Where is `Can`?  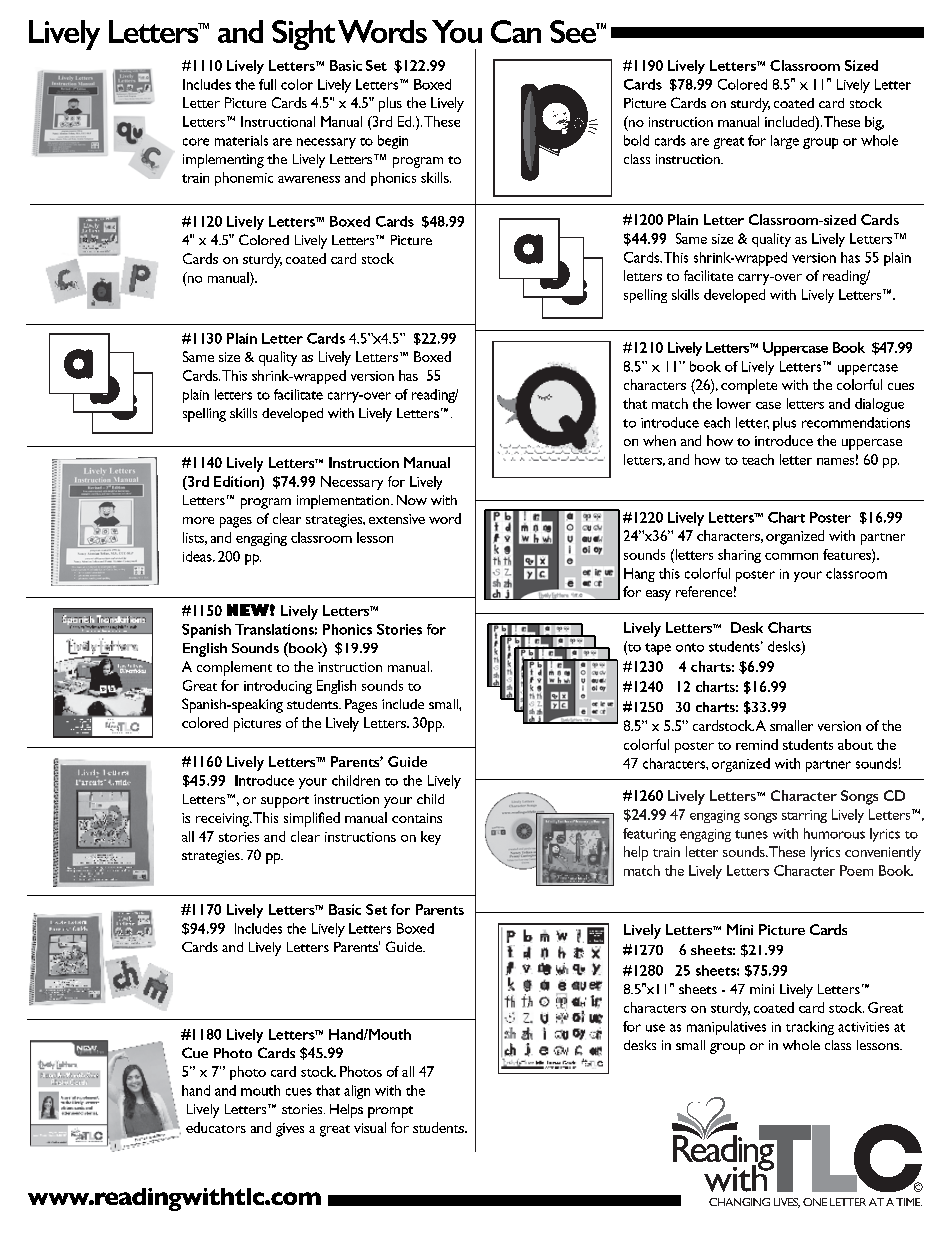
Can is located at coordinates (516, 31).
